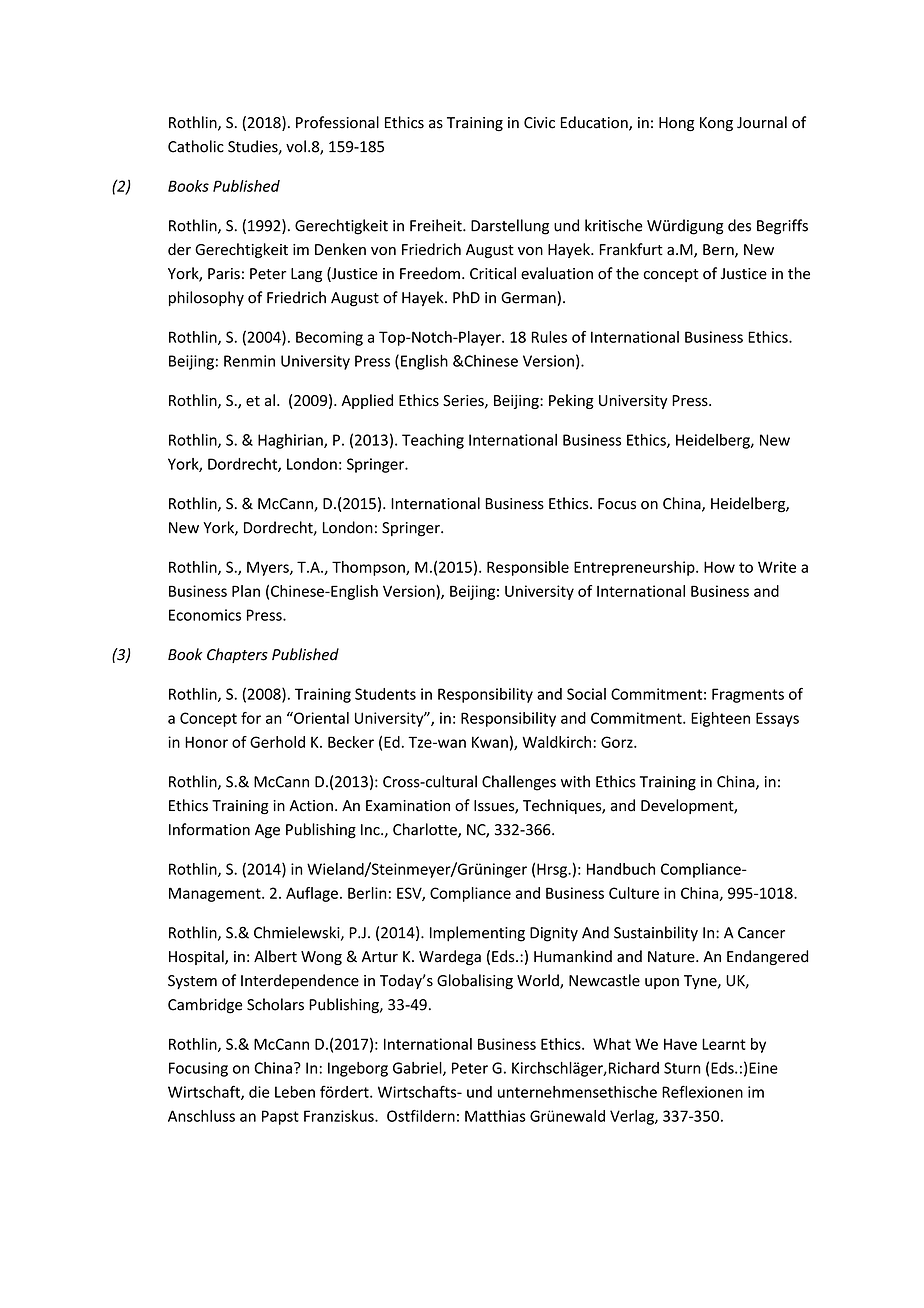  What do you see at coordinates (720, 719) in the page?
I see `Eighteen` at bounding box center [720, 719].
